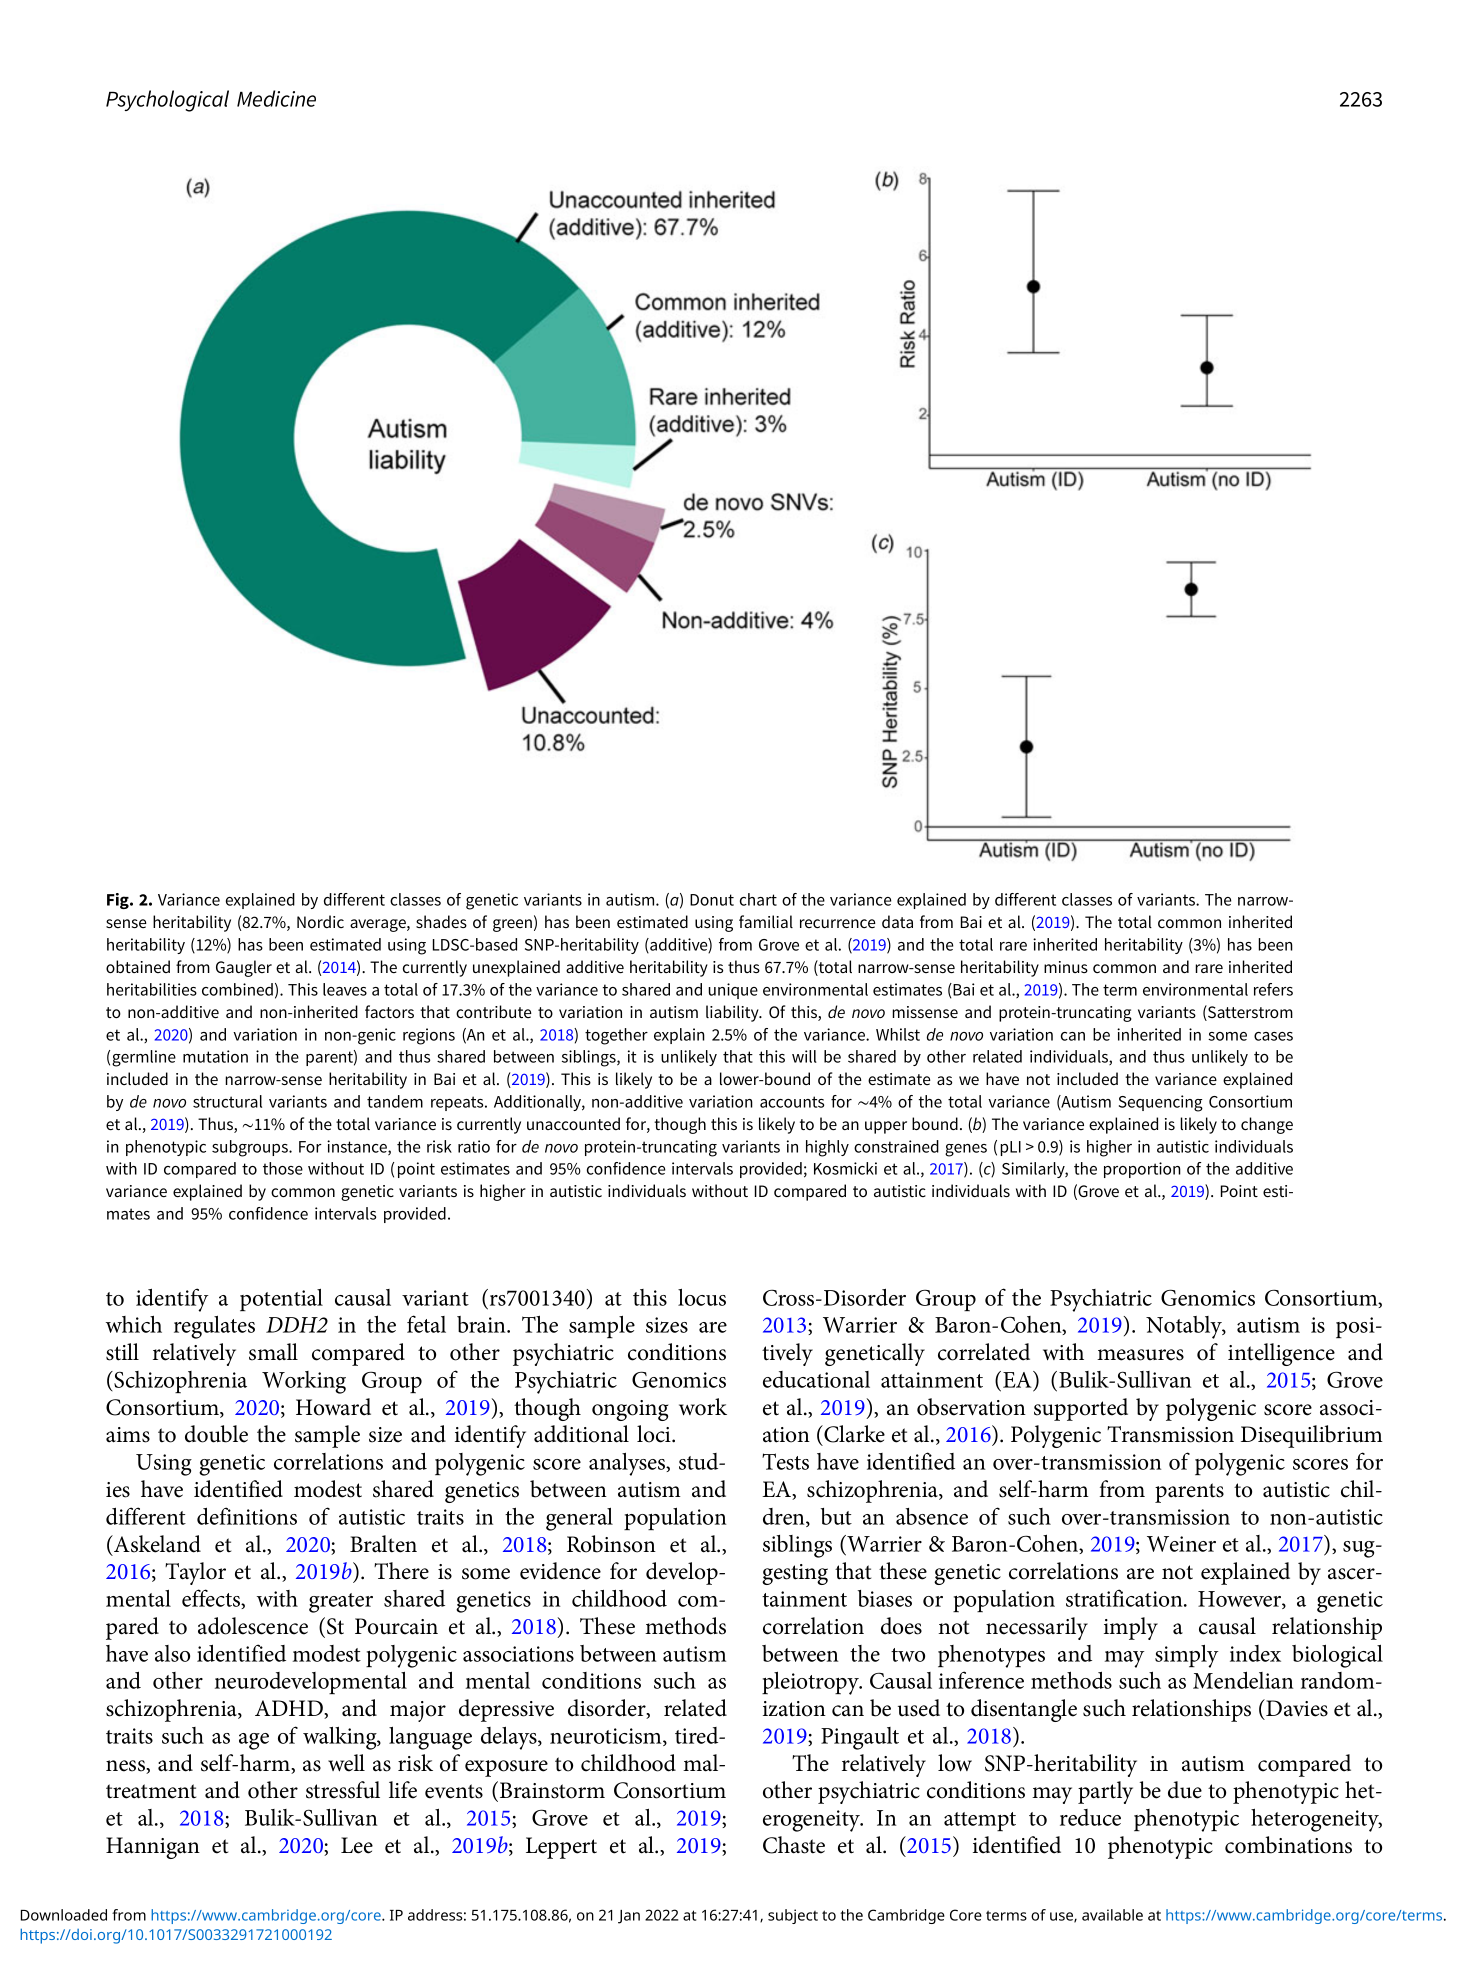 This page has height=1976, width=1482. Describe the element at coordinates (733, 1013) in the page. I see `liability` at that location.
